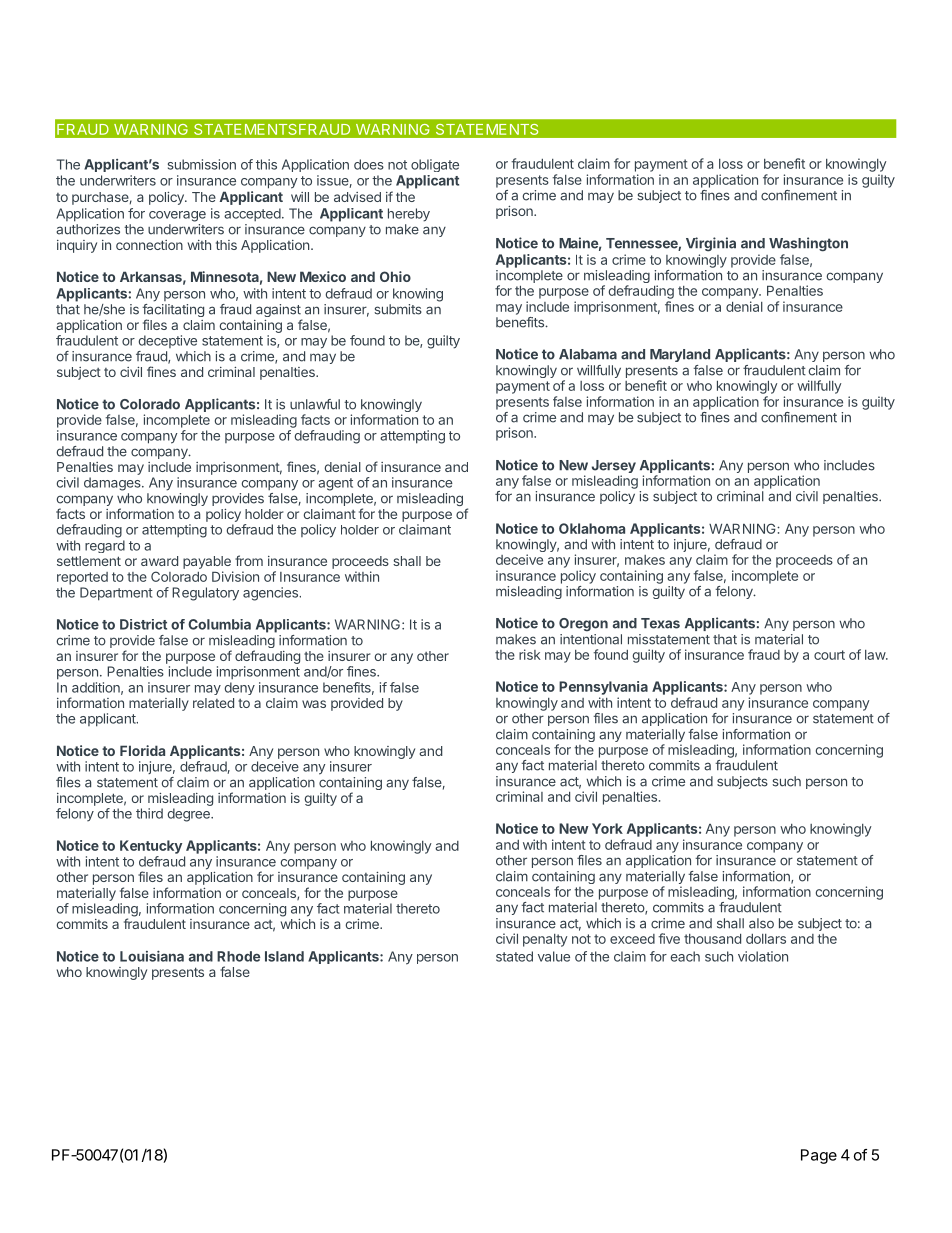  What do you see at coordinates (113, 484) in the document?
I see `damages` at bounding box center [113, 484].
